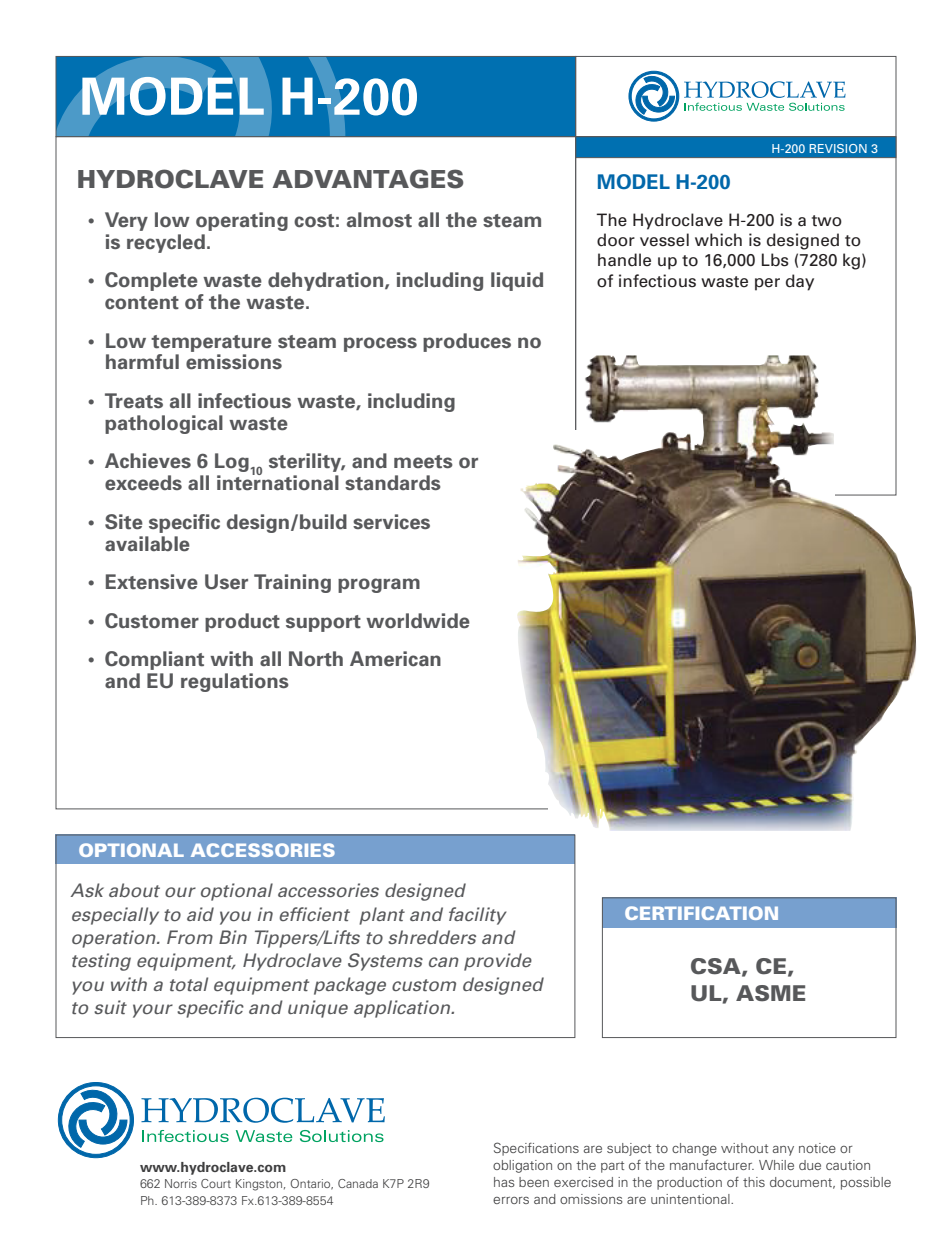 The image size is (952, 1233). Describe the element at coordinates (181, 1183) in the document. I see `Norris` at that location.
